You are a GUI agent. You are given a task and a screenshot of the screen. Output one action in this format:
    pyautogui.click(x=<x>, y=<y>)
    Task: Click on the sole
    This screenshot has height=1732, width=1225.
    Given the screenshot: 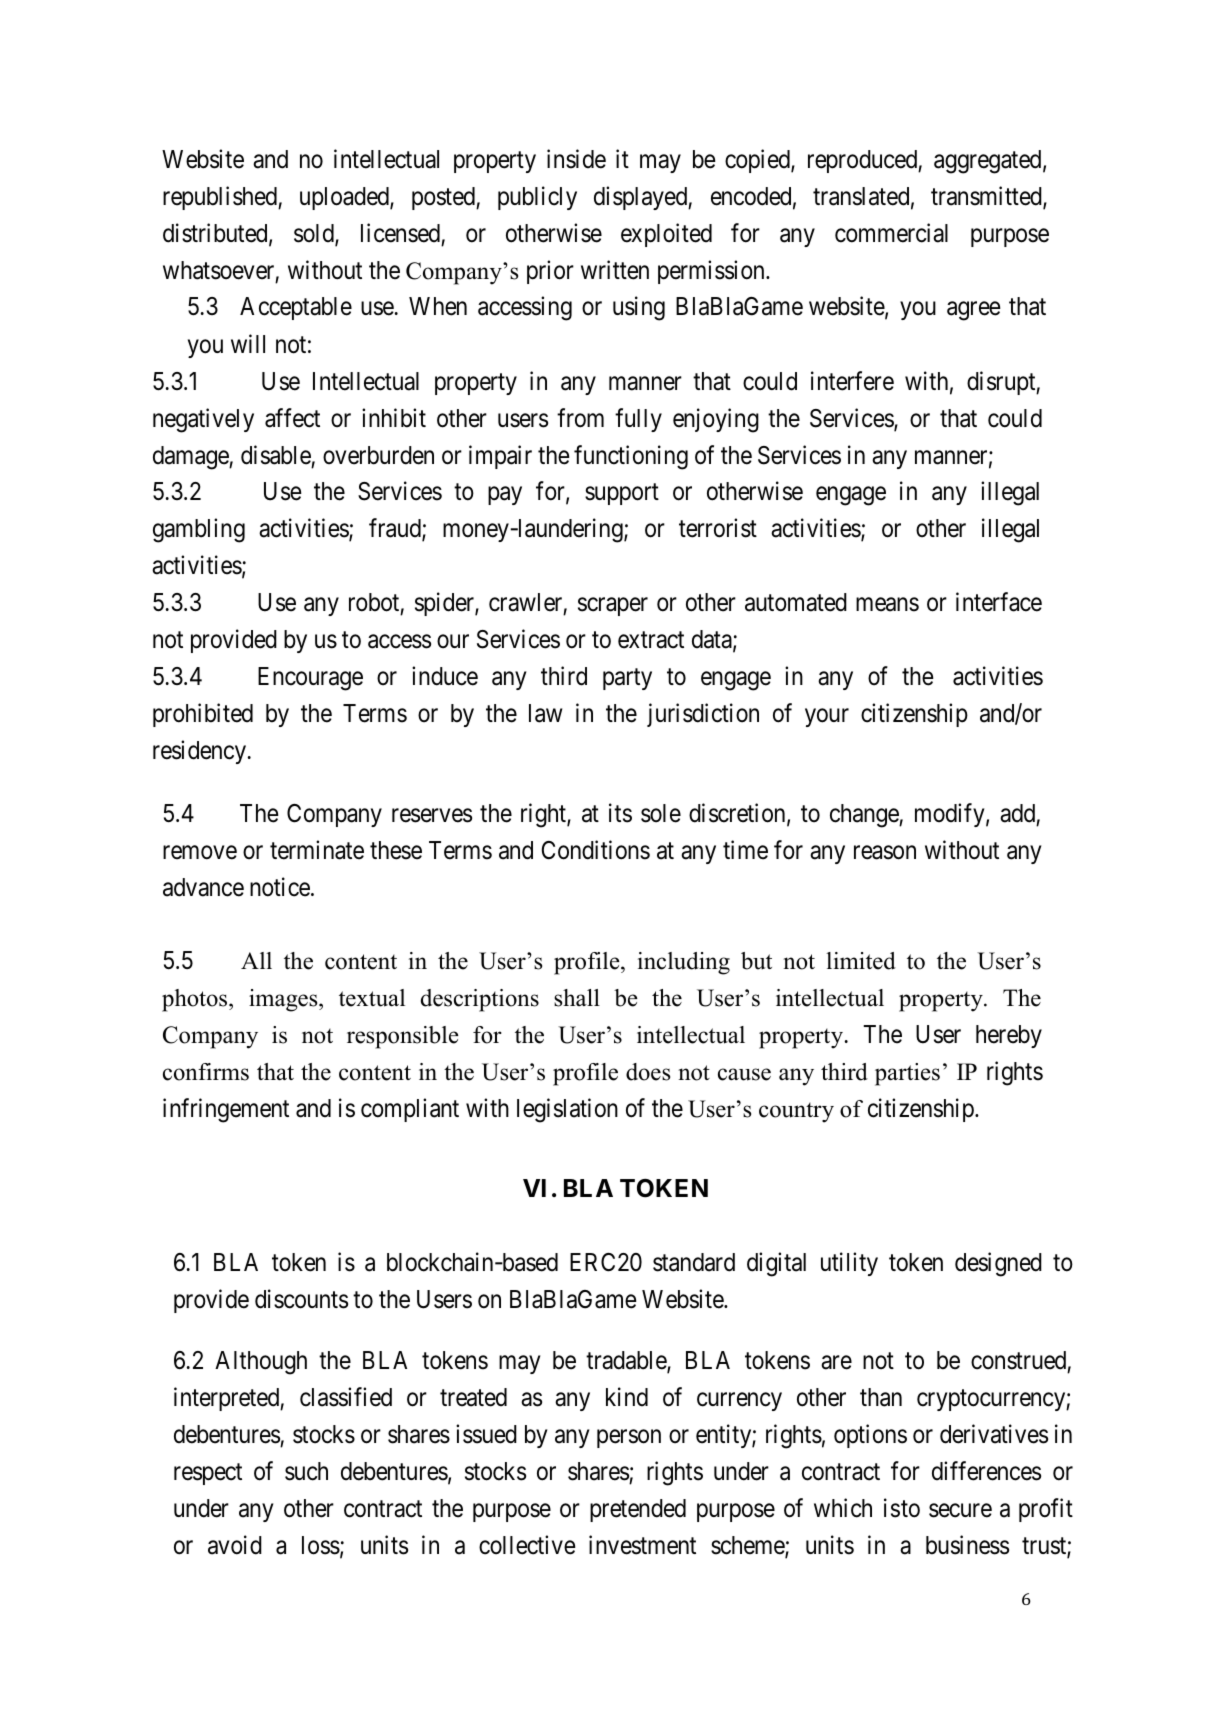 What is the action you would take?
    pyautogui.click(x=661, y=813)
